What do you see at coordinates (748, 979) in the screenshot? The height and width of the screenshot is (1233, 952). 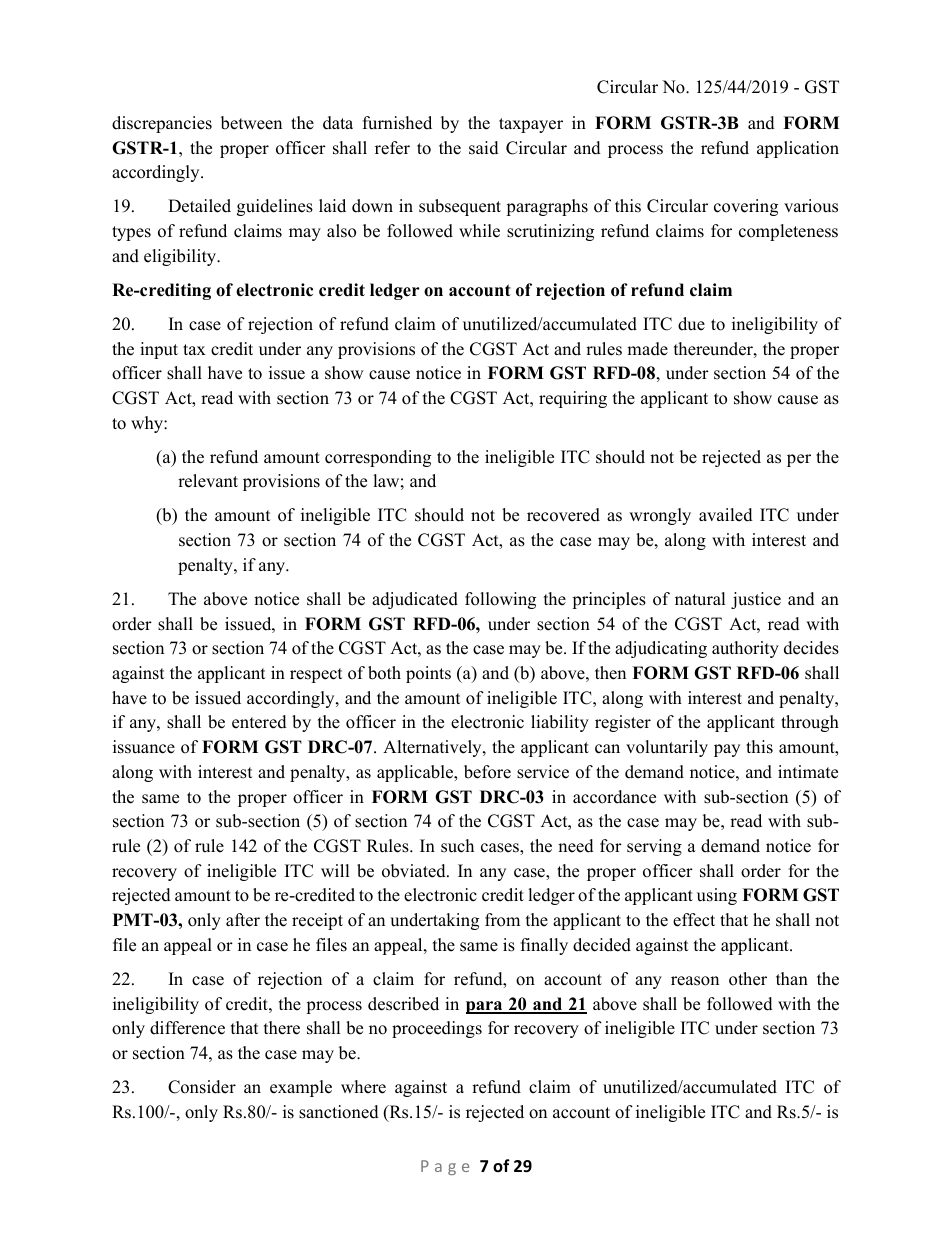 I see `other` at bounding box center [748, 979].
